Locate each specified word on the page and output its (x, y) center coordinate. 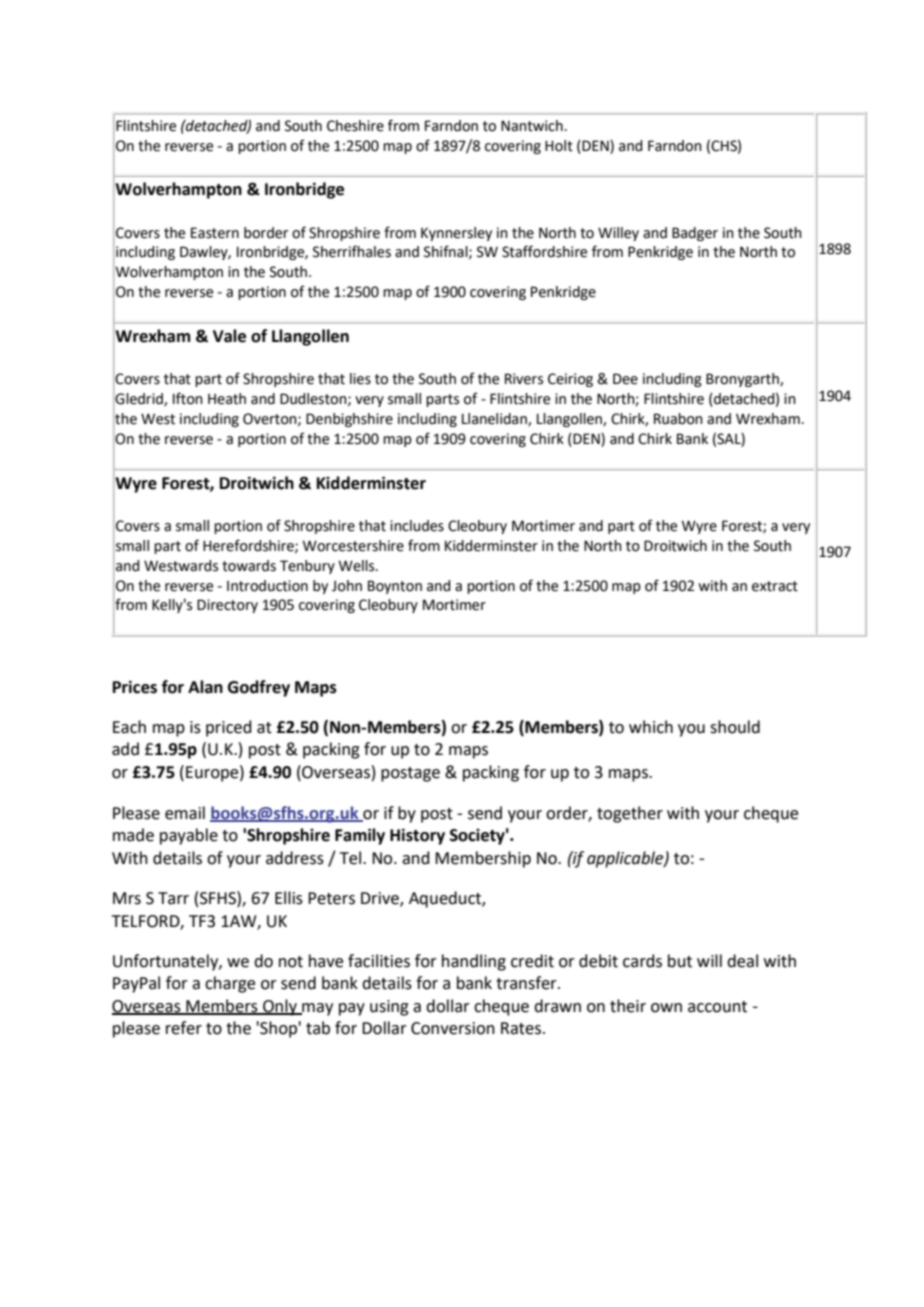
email (185, 813)
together (630, 814)
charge (230, 984)
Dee (625, 379)
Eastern (215, 233)
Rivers (524, 379)
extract (775, 586)
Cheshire (355, 126)
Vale (229, 336)
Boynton (395, 587)
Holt (559, 146)
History (417, 836)
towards (249, 566)
